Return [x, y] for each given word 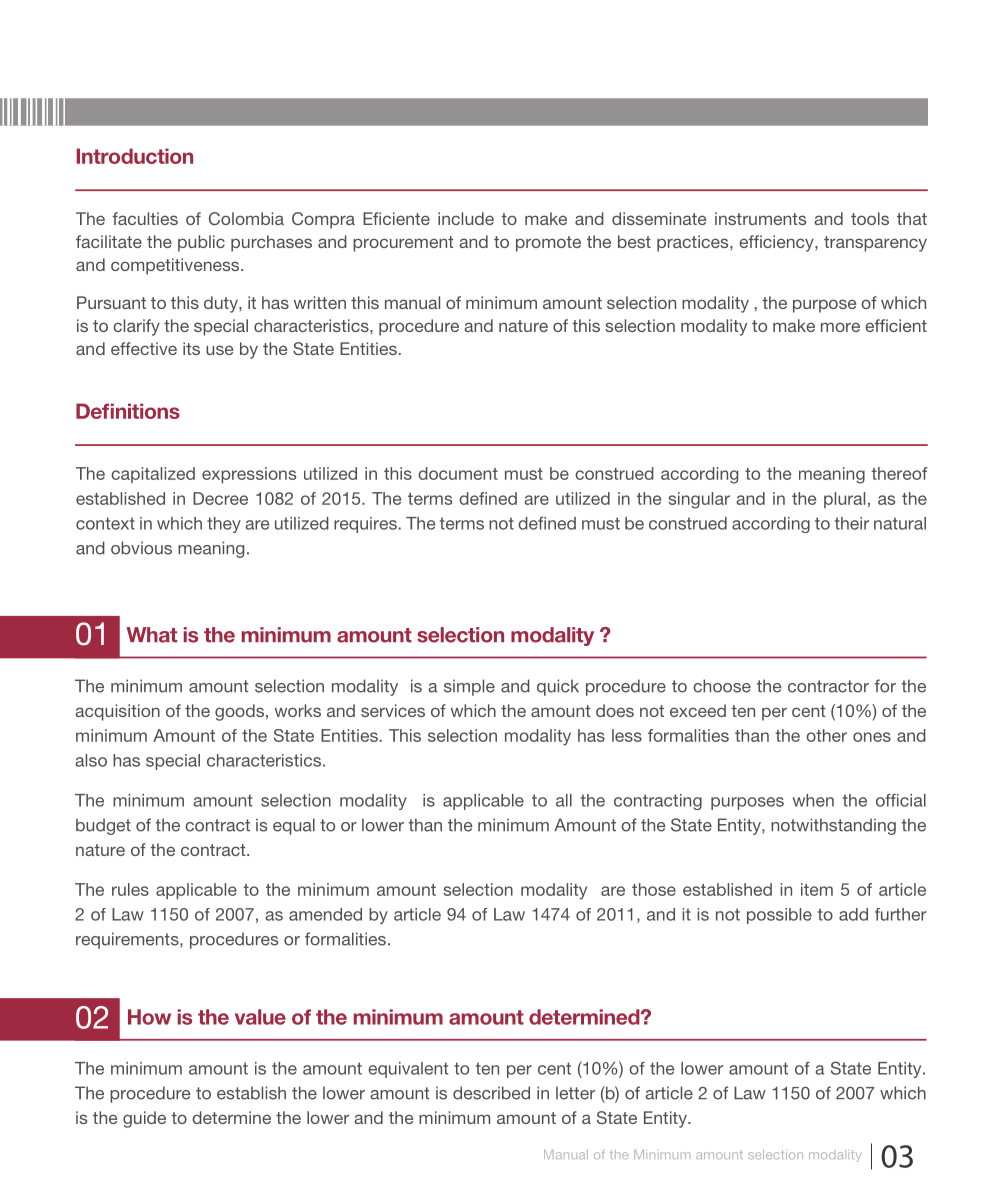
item [817, 889]
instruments [760, 218]
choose [722, 686]
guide [144, 1119]
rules [130, 889]
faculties [145, 218]
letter [575, 1093]
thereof [899, 473]
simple [469, 687]
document [458, 473]
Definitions [128, 411]
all [564, 800]
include [466, 218]
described [491, 1093]
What [152, 635]
